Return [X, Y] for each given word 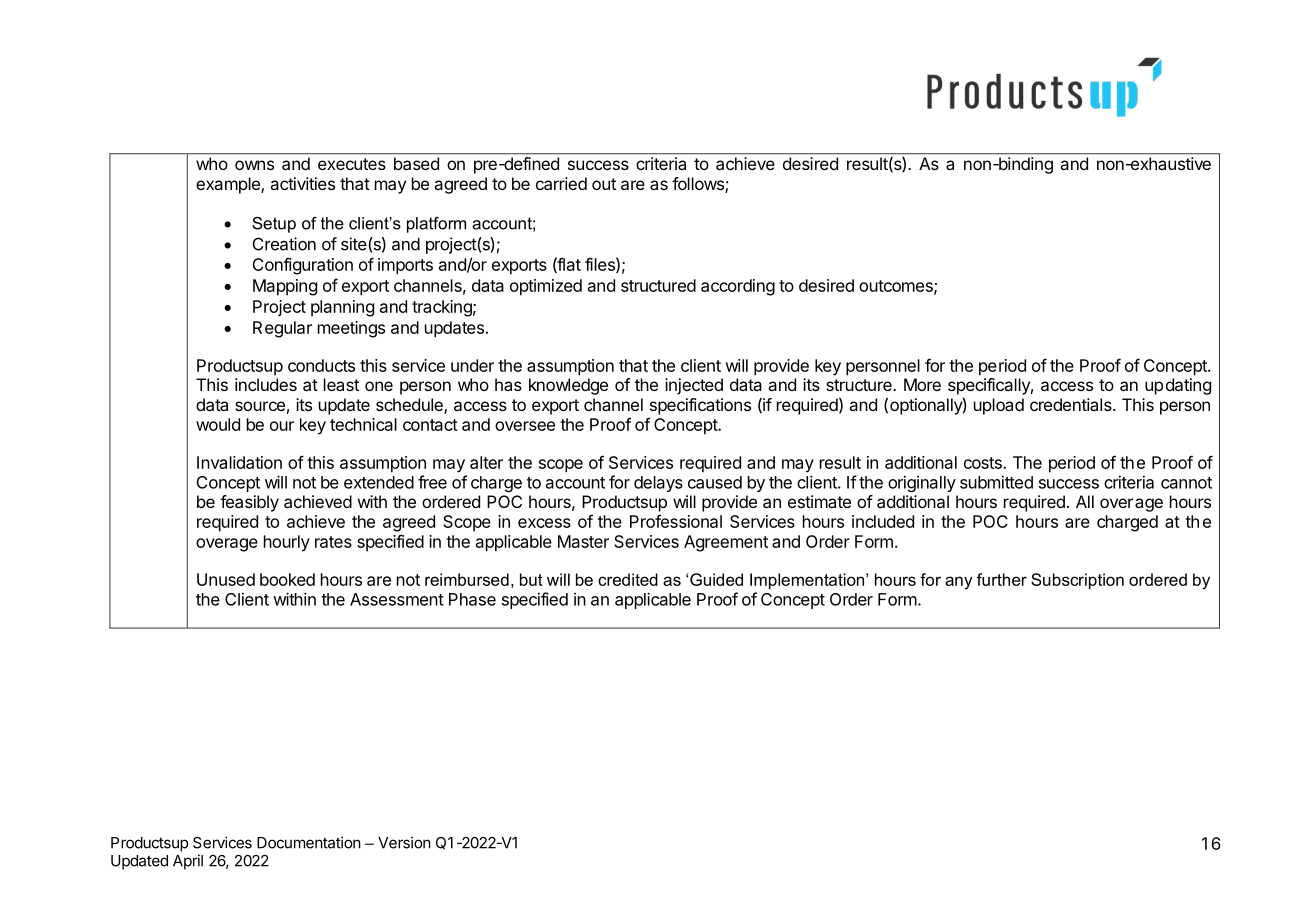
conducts [321, 365]
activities [302, 183]
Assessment [397, 599]
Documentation [309, 842]
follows [699, 185]
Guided [716, 579]
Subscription [1077, 581]
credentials [1072, 404]
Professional [676, 521]
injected [694, 386]
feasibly [249, 503]
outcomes [897, 287]
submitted [996, 482]
